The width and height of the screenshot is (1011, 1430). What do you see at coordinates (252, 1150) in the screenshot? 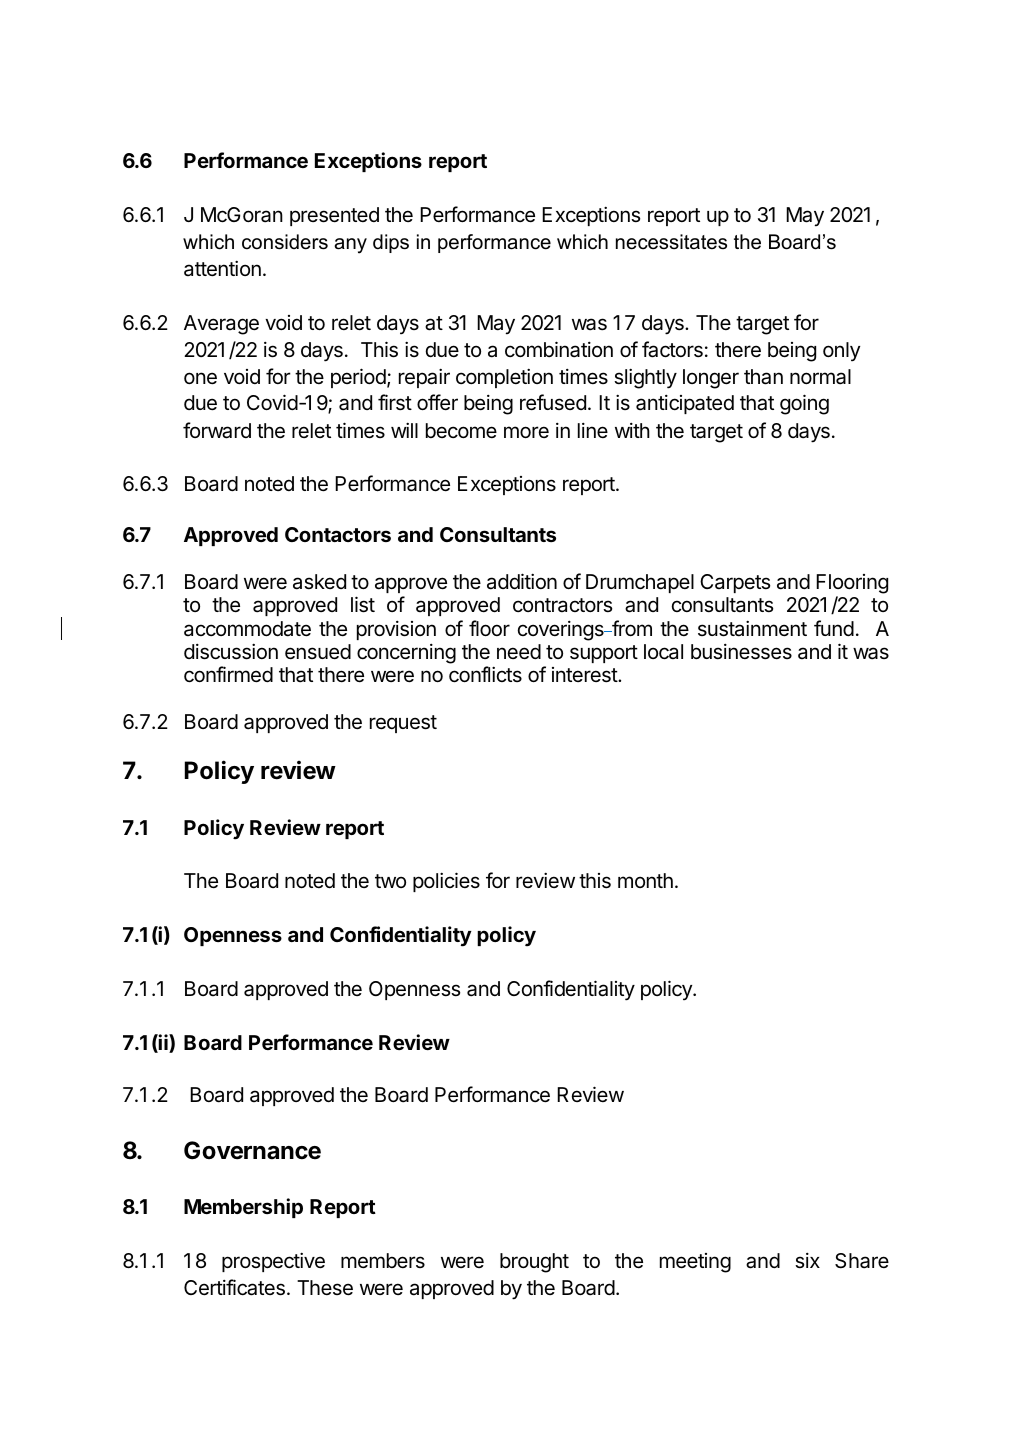
I see `Governance` at bounding box center [252, 1150].
